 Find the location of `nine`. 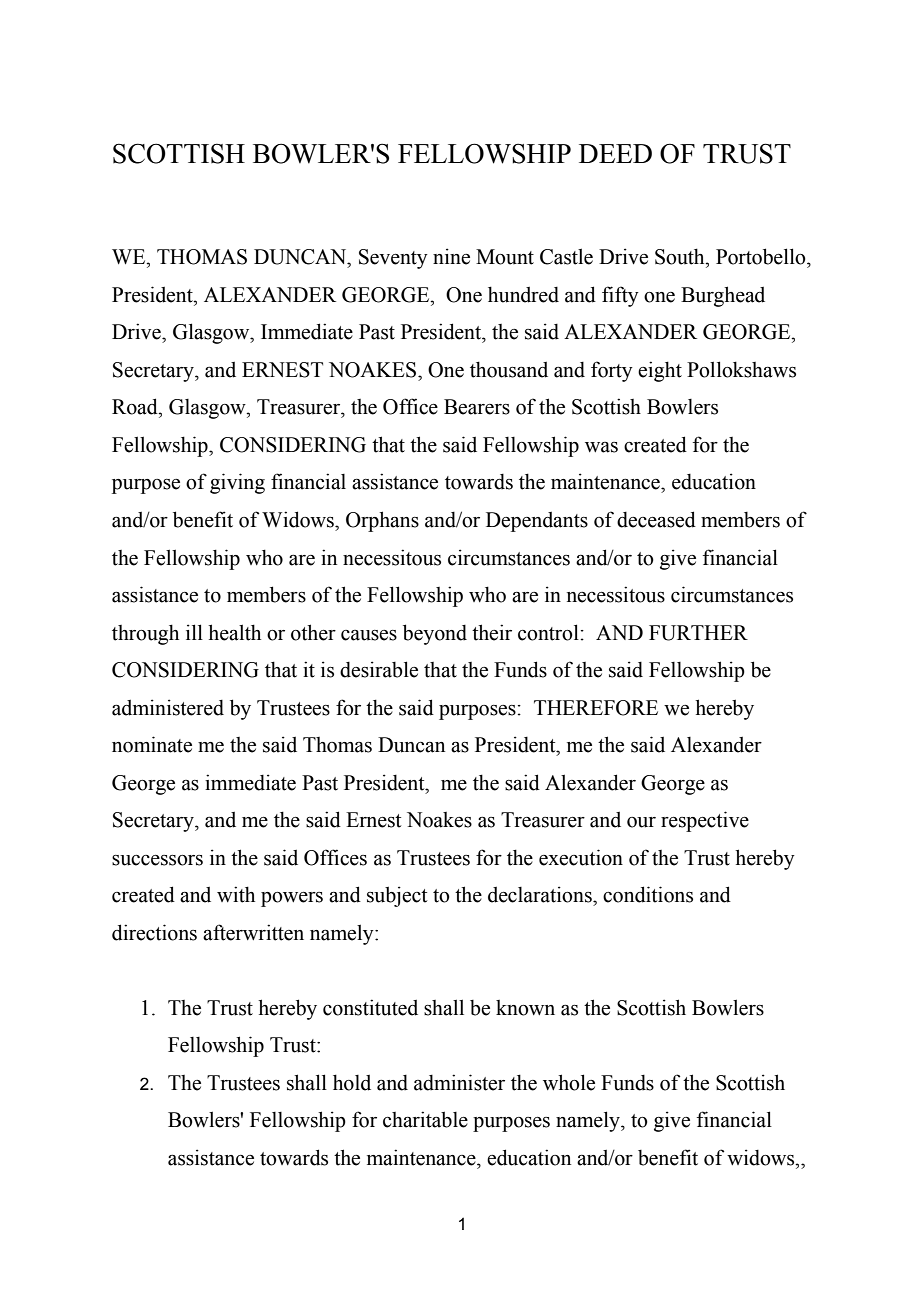

nine is located at coordinates (451, 256).
